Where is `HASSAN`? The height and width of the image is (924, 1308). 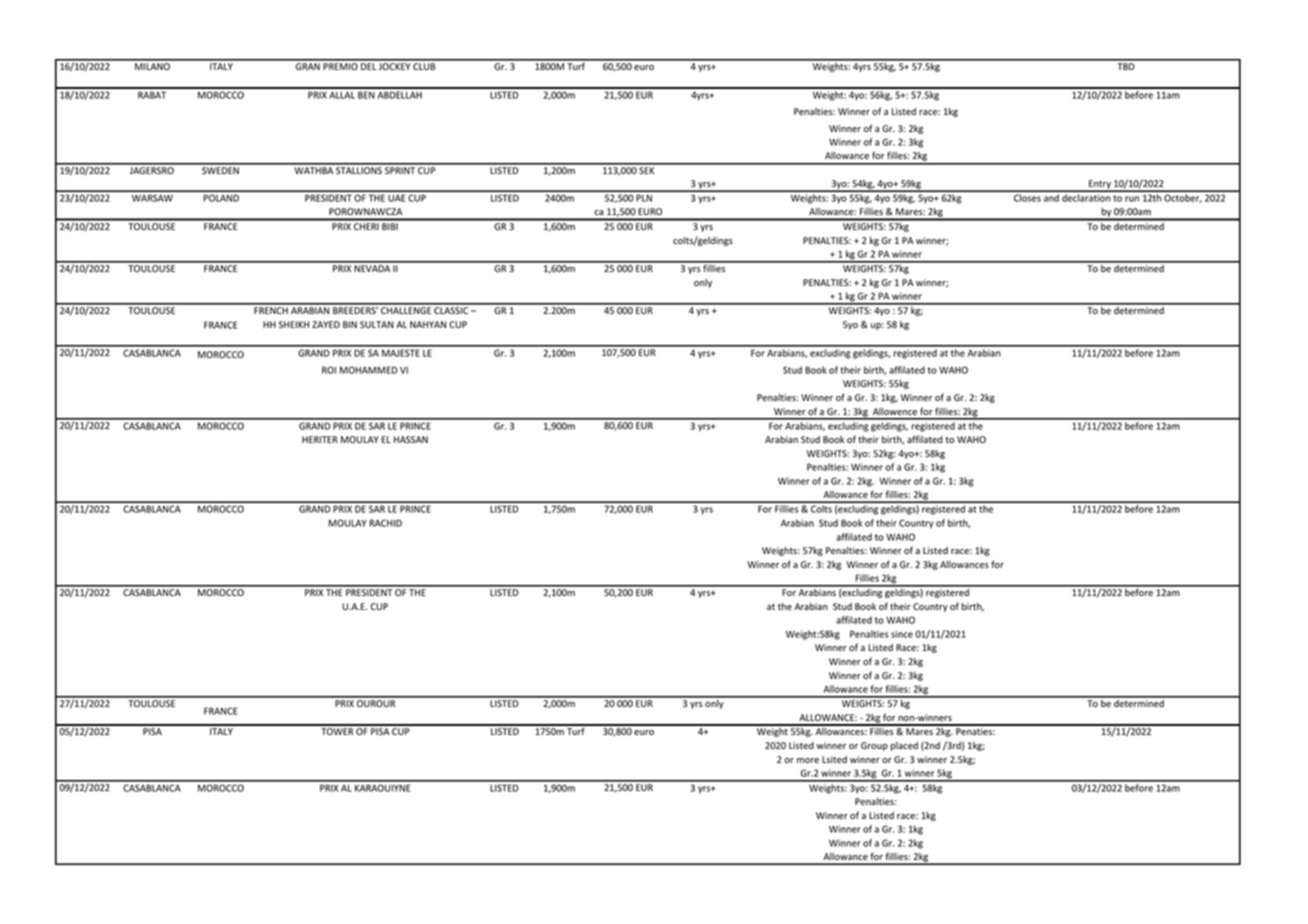
HASSAN is located at coordinates (411, 439).
